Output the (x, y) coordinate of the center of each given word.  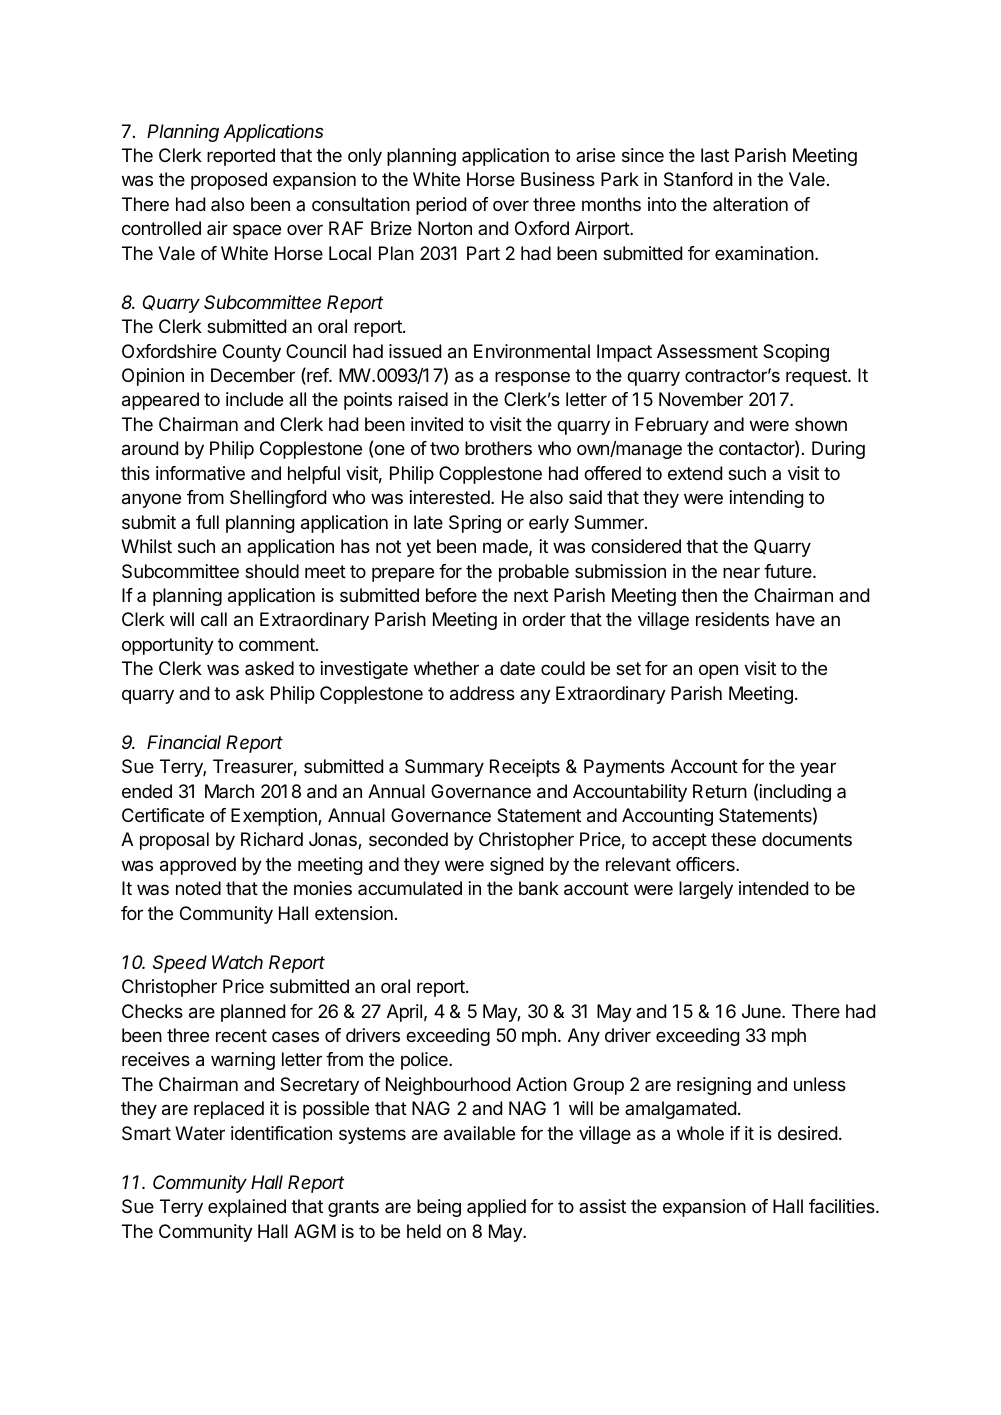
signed (516, 866)
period (441, 206)
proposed (229, 181)
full (207, 522)
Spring (475, 524)
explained (247, 1208)
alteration (750, 204)
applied (496, 1208)
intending (766, 499)
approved (198, 866)
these (733, 839)
